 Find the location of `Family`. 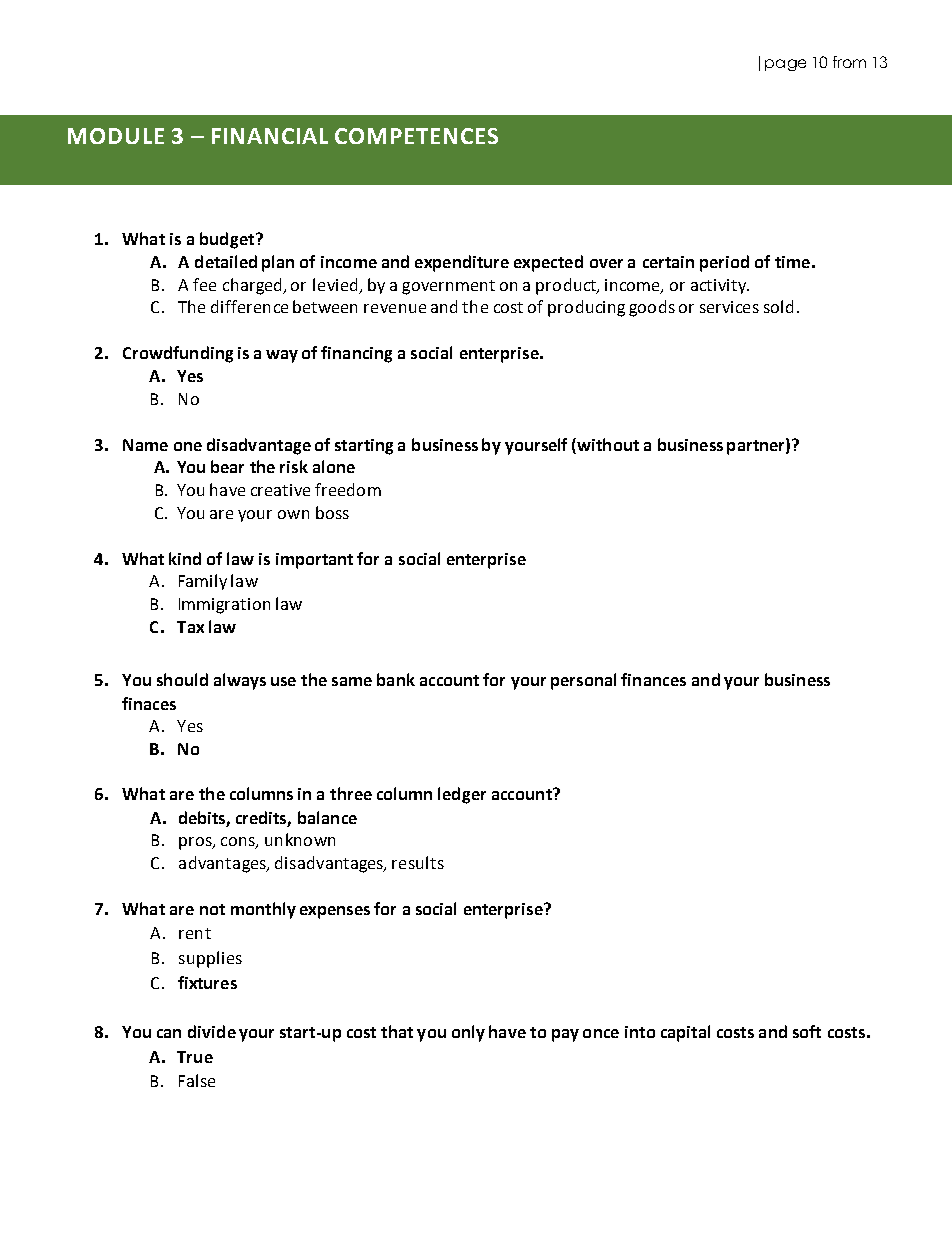

Family is located at coordinates (203, 582).
